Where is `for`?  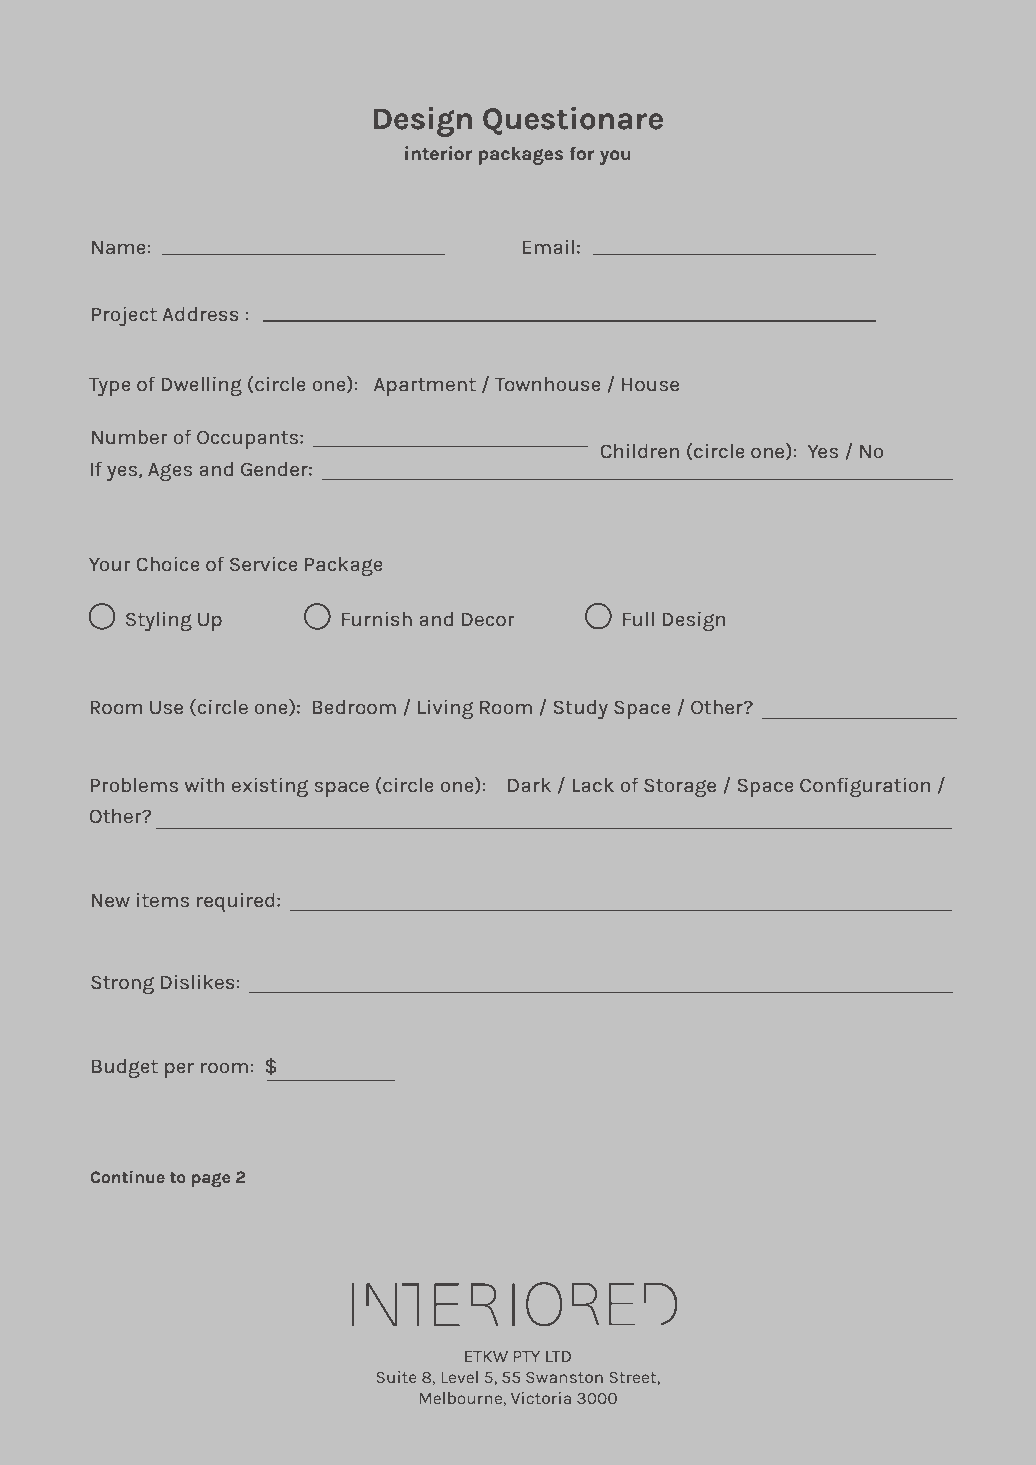 for is located at coordinates (581, 153).
